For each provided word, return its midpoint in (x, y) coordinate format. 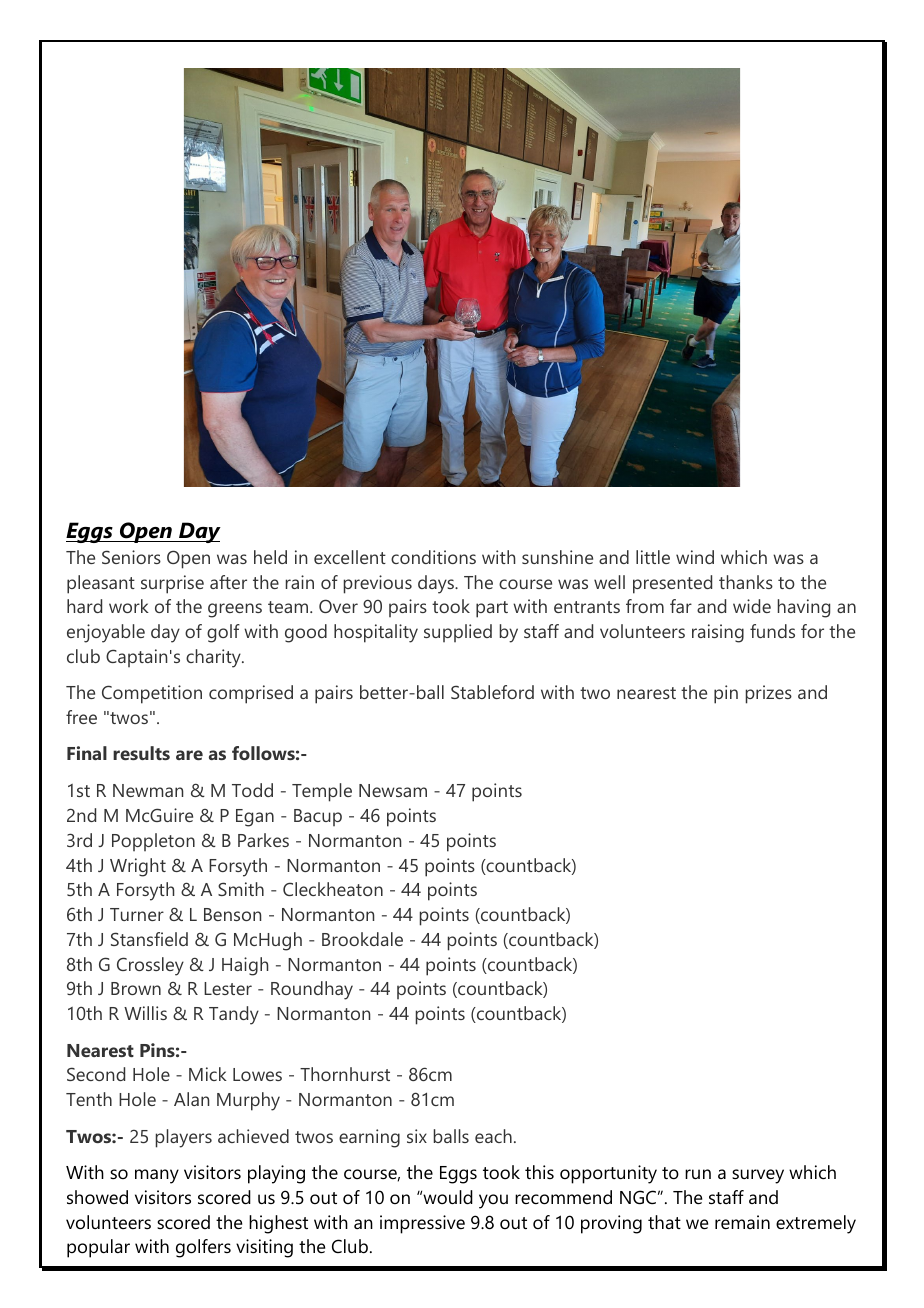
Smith (241, 889)
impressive (422, 1224)
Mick (208, 1074)
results (141, 753)
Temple (322, 792)
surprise (172, 584)
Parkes (263, 840)
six (417, 1136)
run (698, 1174)
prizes (769, 694)
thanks (746, 582)
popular (98, 1248)
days (437, 584)
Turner (137, 914)
